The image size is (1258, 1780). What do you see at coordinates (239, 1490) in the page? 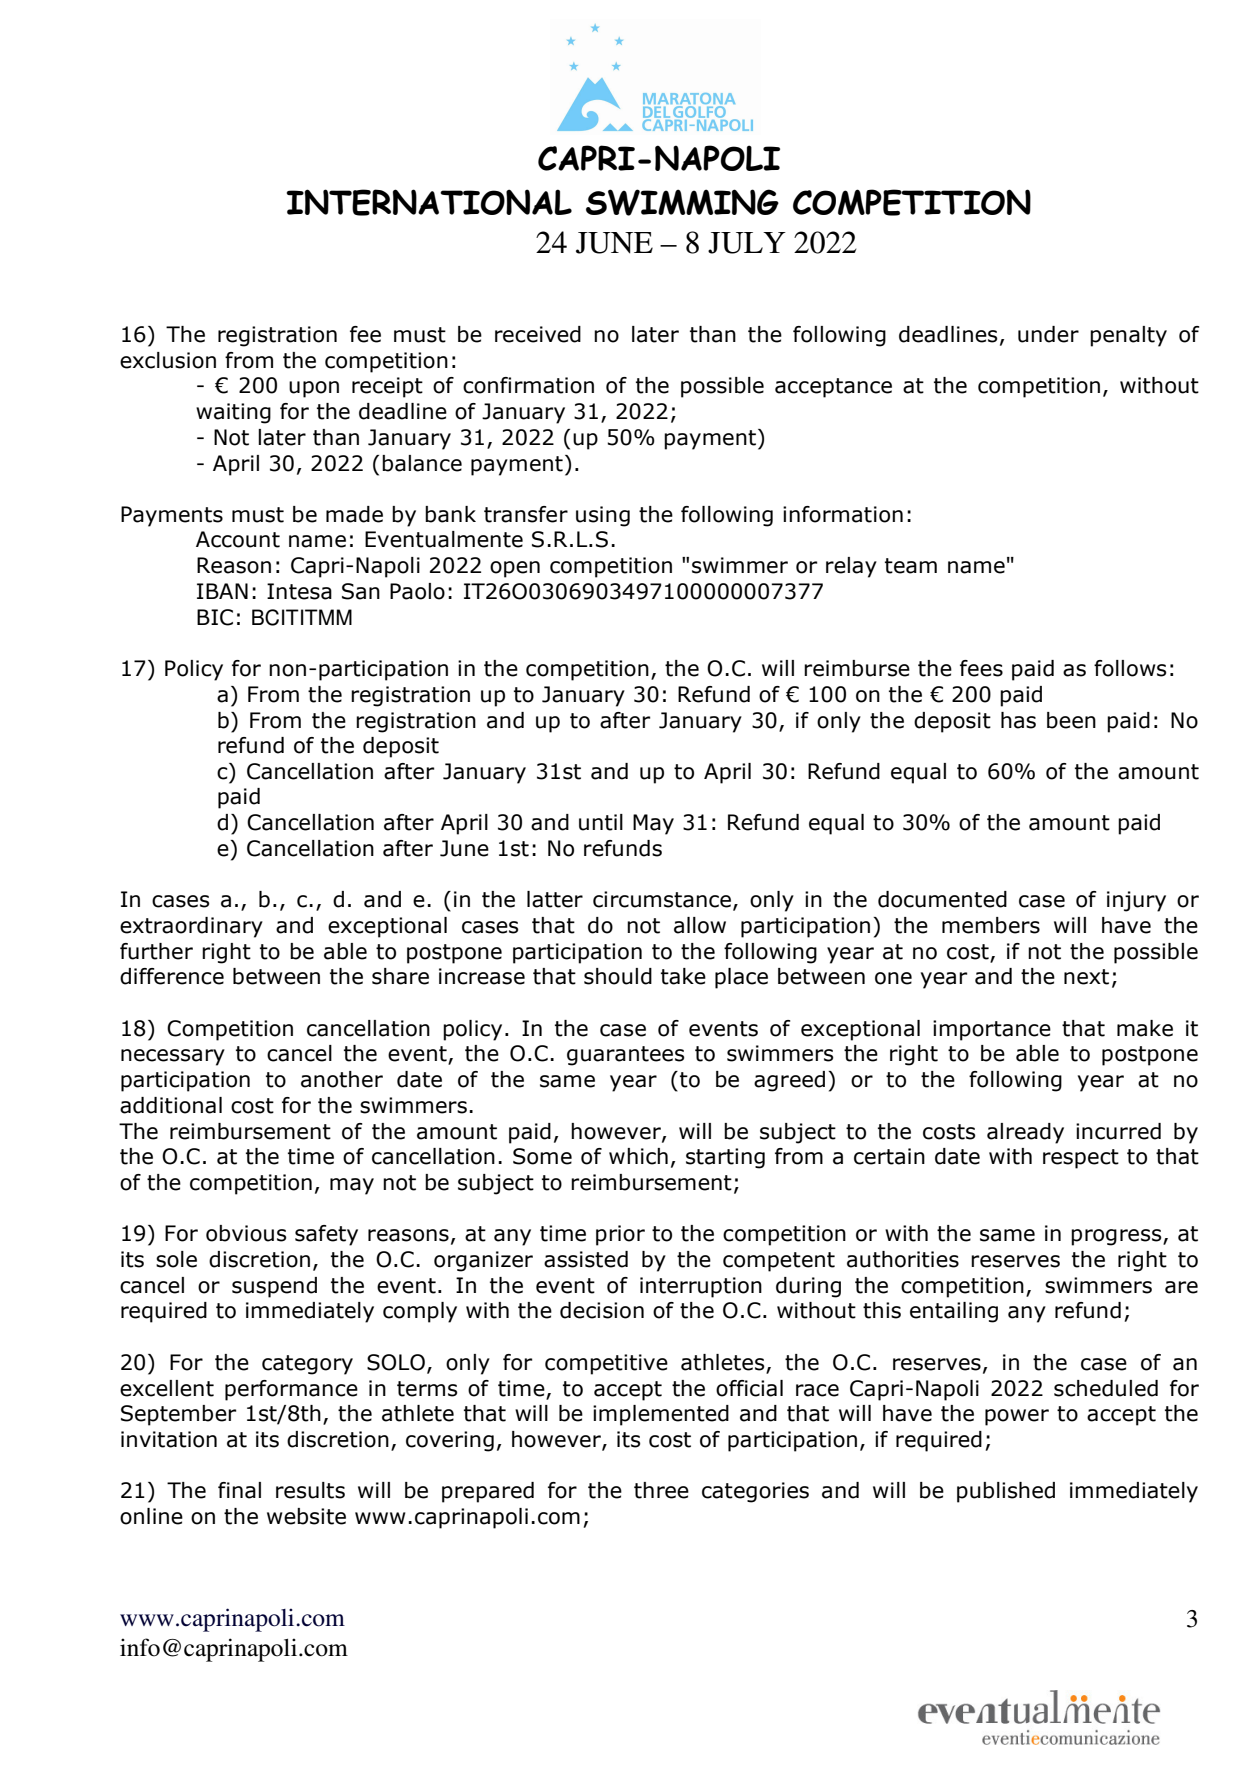
I see `final` at bounding box center [239, 1490].
